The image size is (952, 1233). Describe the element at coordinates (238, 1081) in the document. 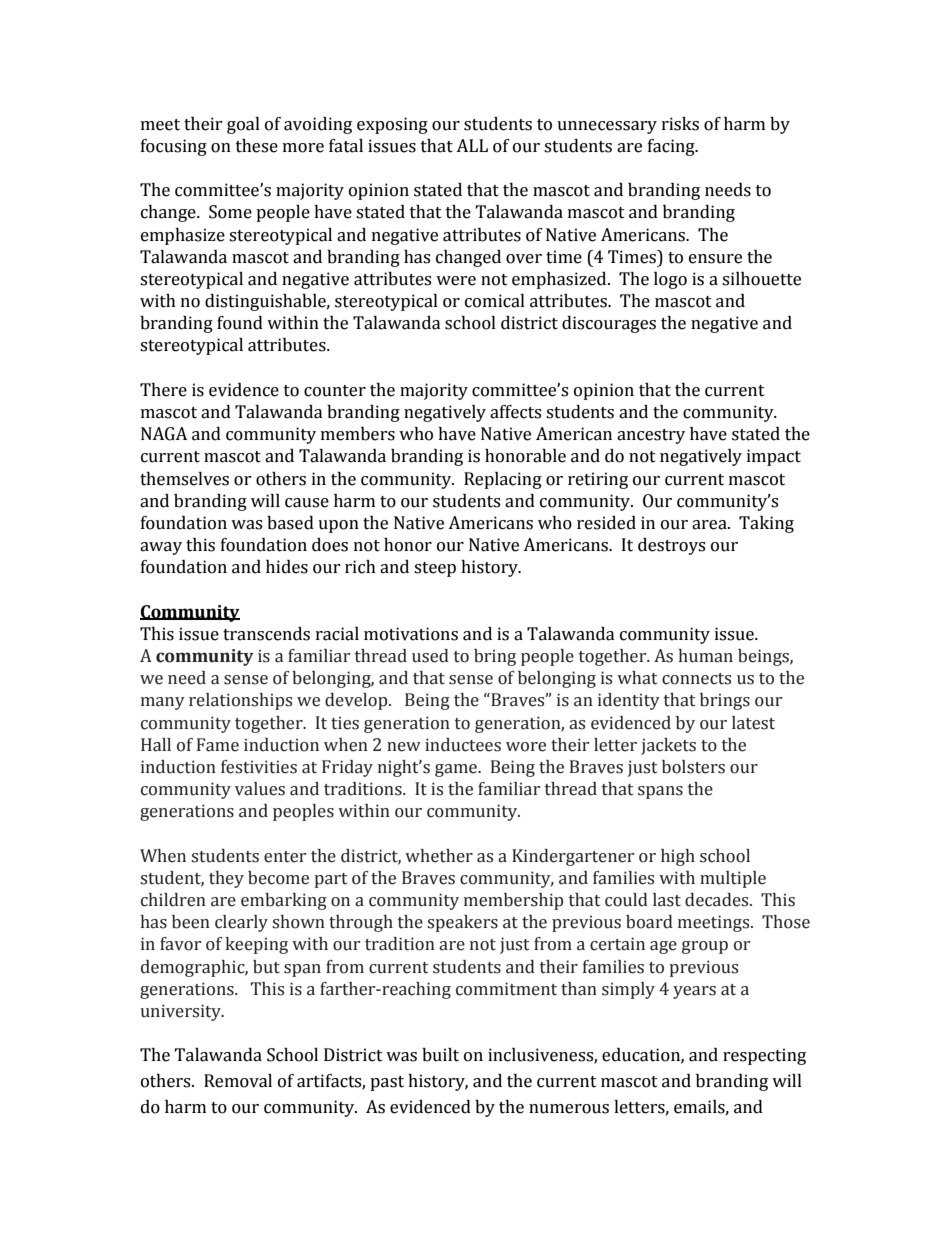

I see `Removal` at that location.
